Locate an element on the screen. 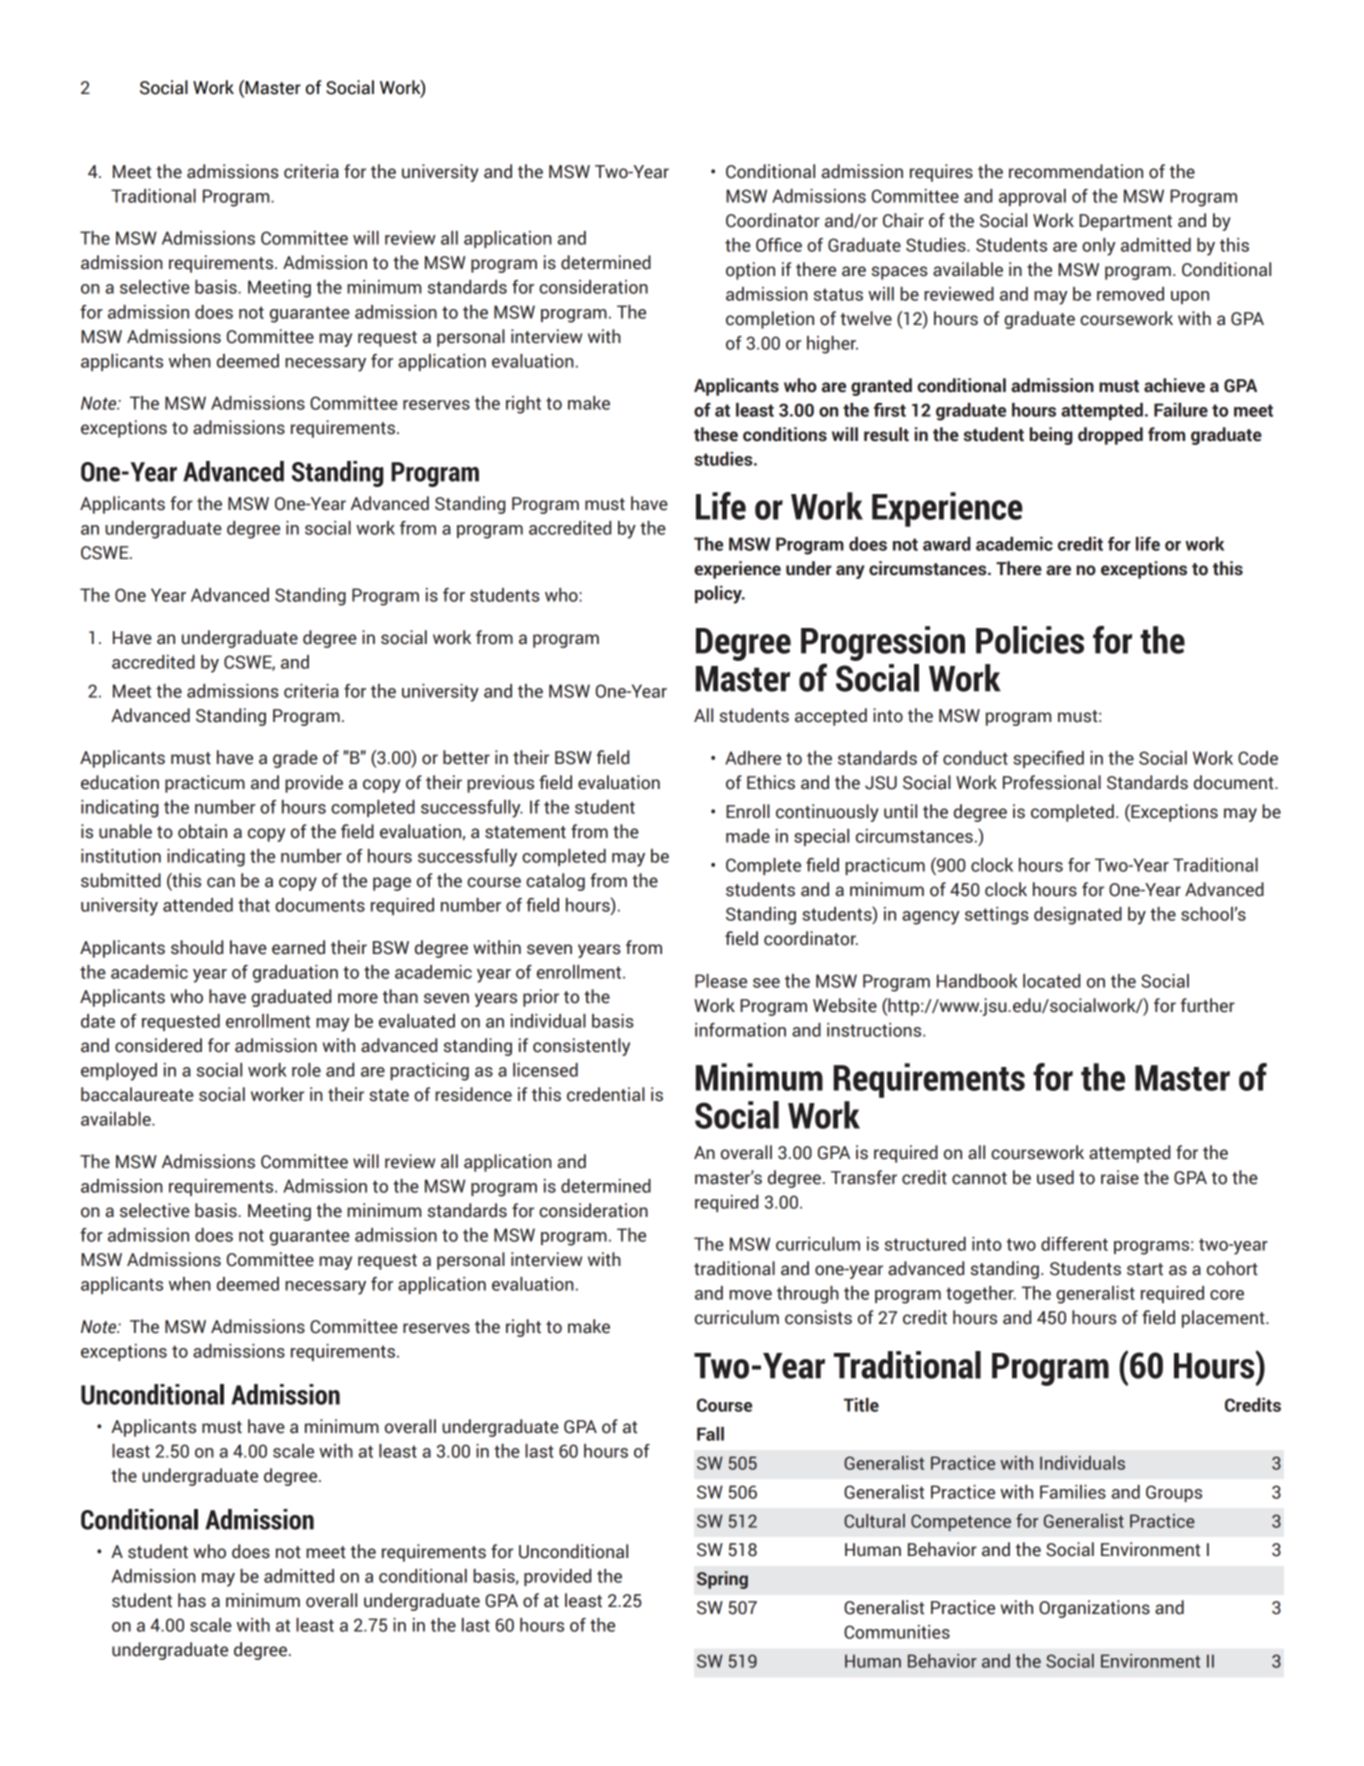 The width and height of the screenshot is (1364, 1766). dropped is located at coordinates (1110, 436).
